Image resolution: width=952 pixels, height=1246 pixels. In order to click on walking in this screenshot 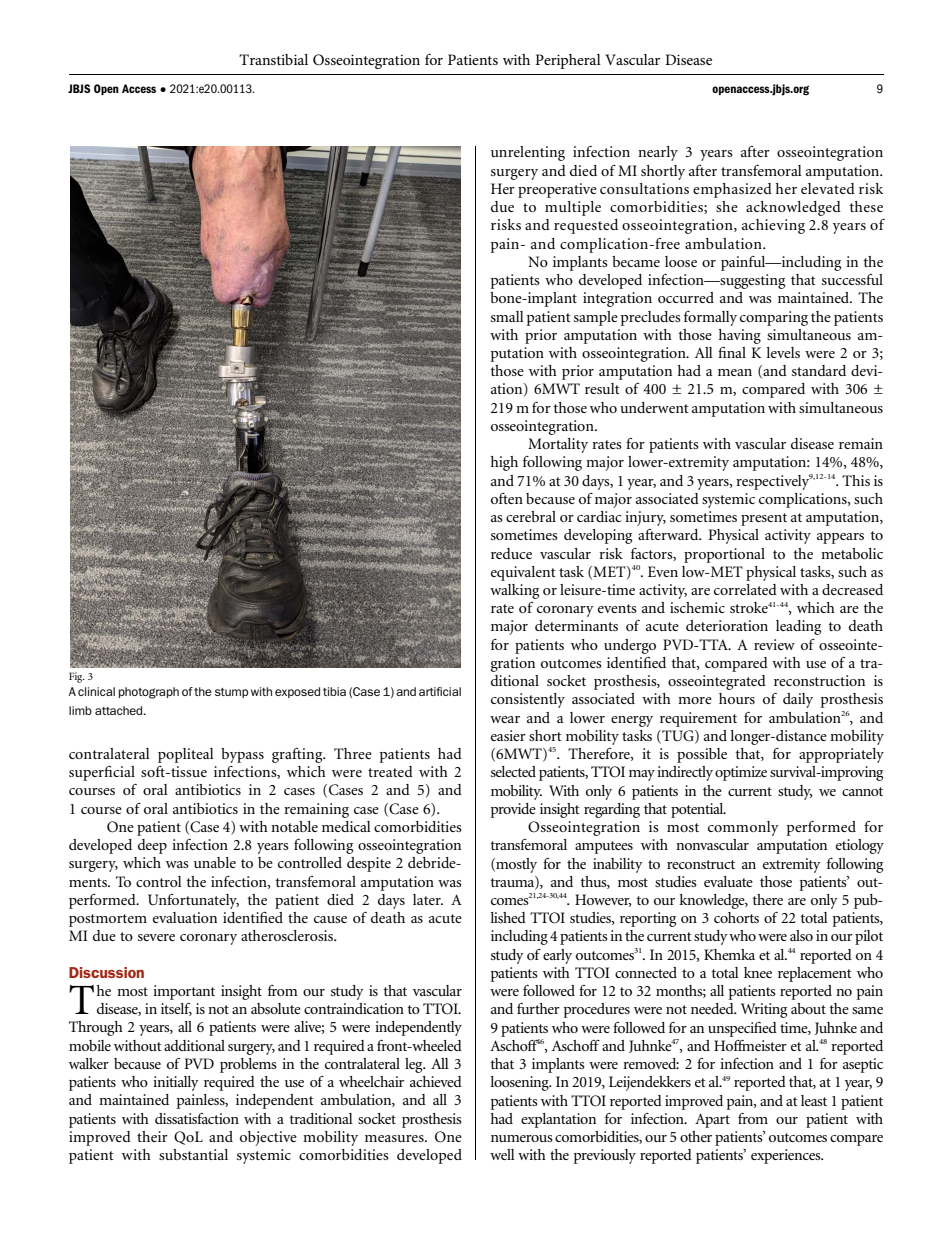, I will do `click(514, 591)`.
